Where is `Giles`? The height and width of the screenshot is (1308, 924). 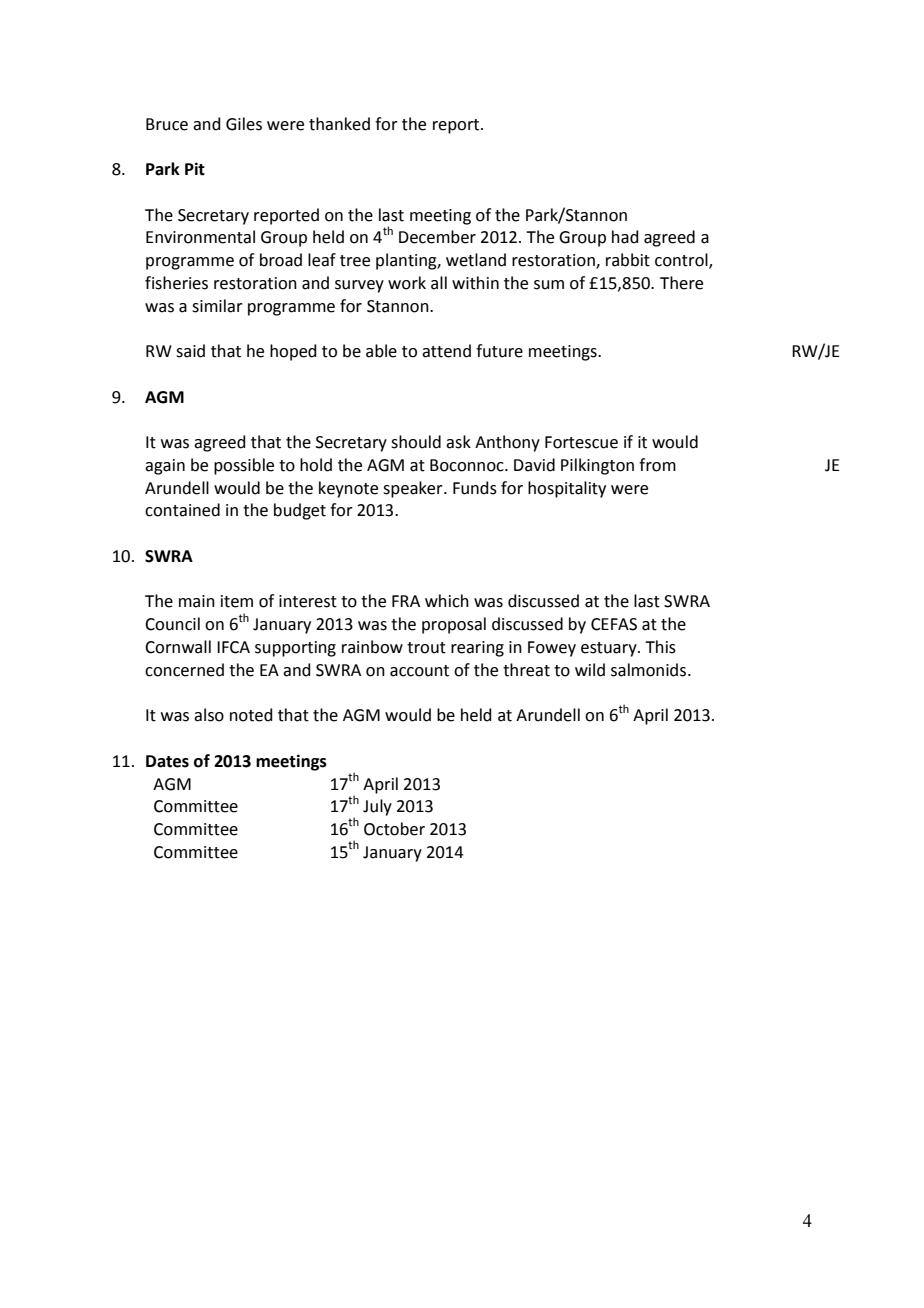 Giles is located at coordinates (244, 124).
